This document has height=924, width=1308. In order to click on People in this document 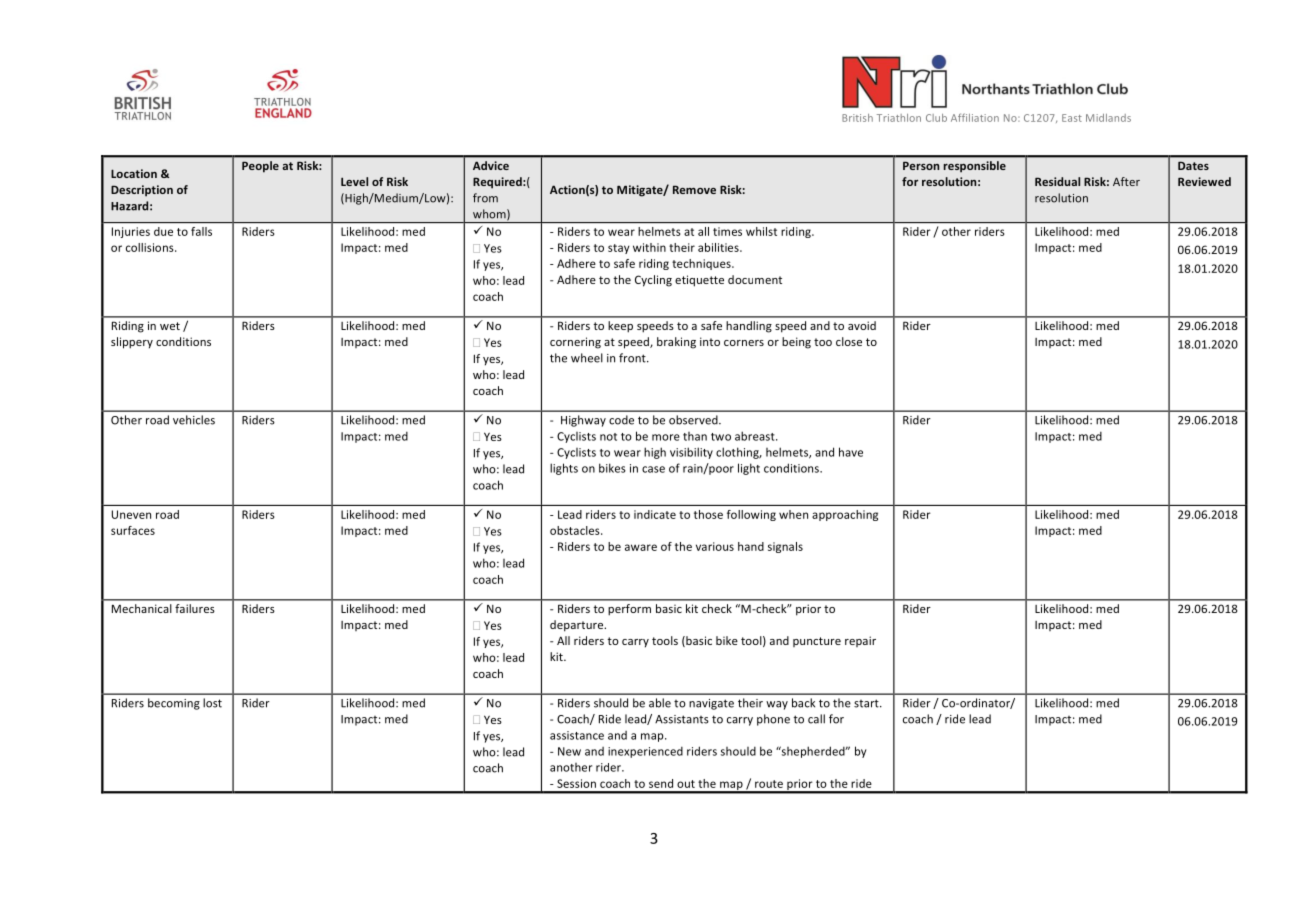, I will do `click(260, 167)`.
